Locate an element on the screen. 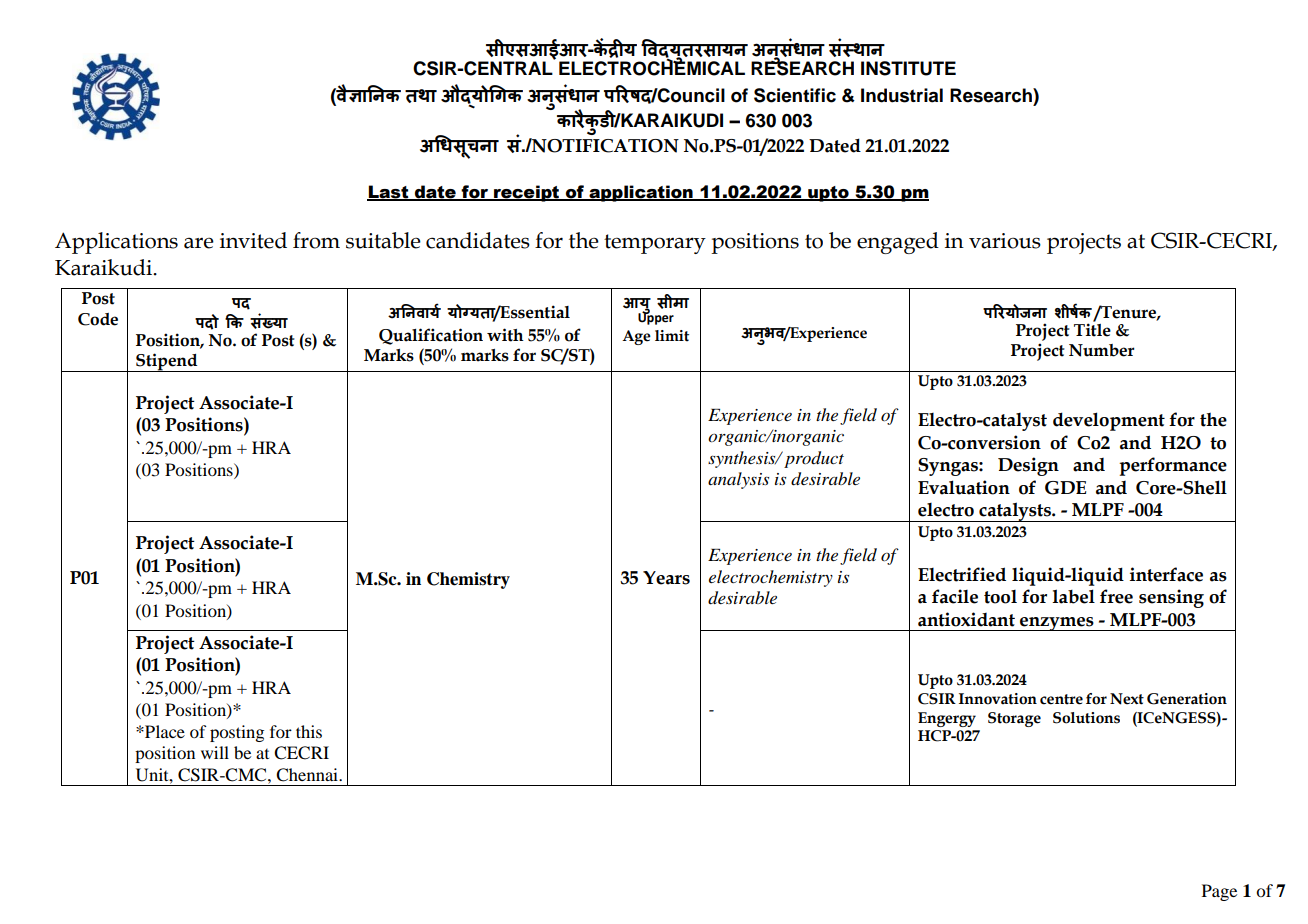 This screenshot has height=924, width=1308. this is located at coordinates (309, 731).
